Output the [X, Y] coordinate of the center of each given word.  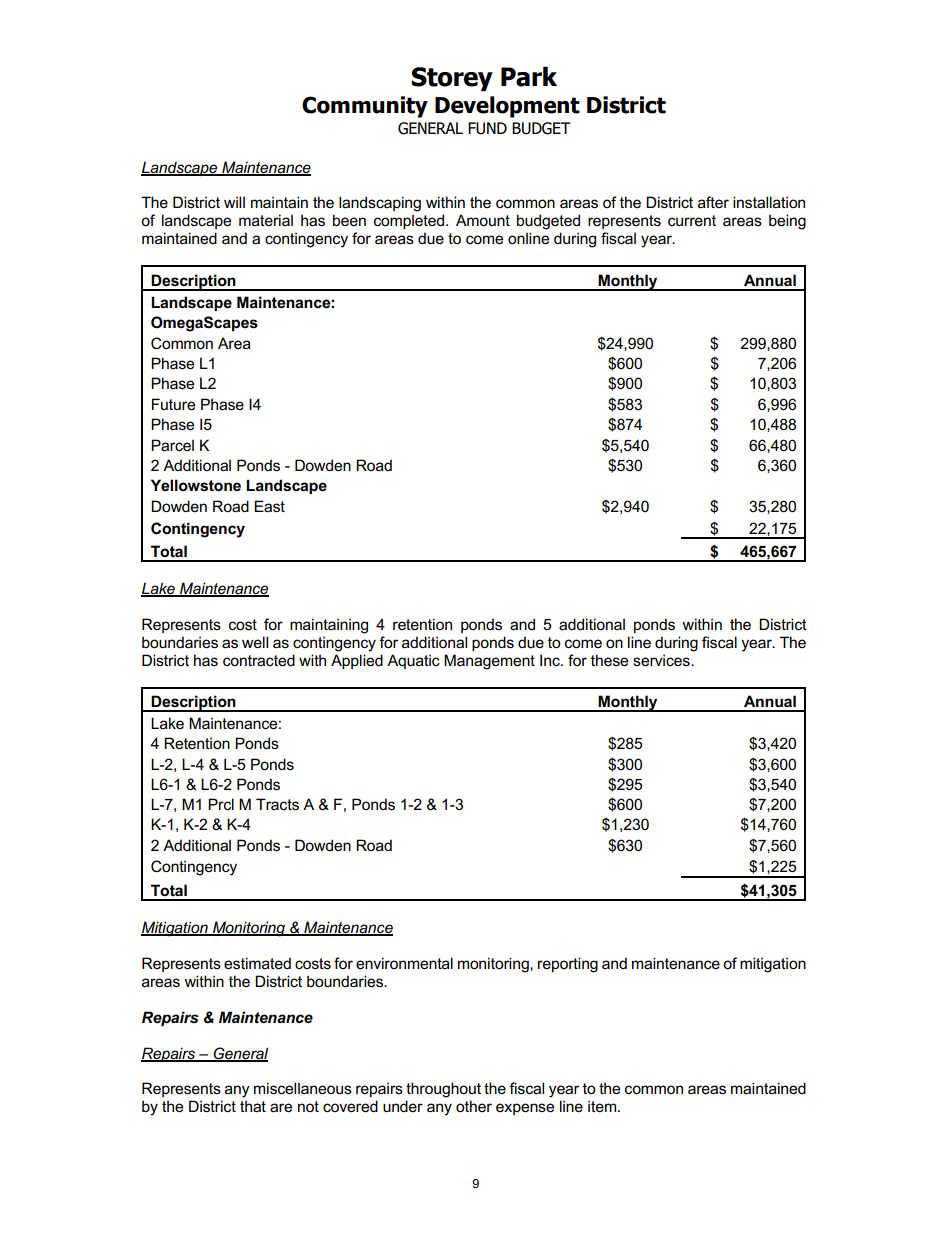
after [713, 202]
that [253, 1106]
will [234, 202]
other [474, 1106]
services [662, 660]
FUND [487, 128]
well [255, 642]
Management [489, 662]
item [603, 1106]
